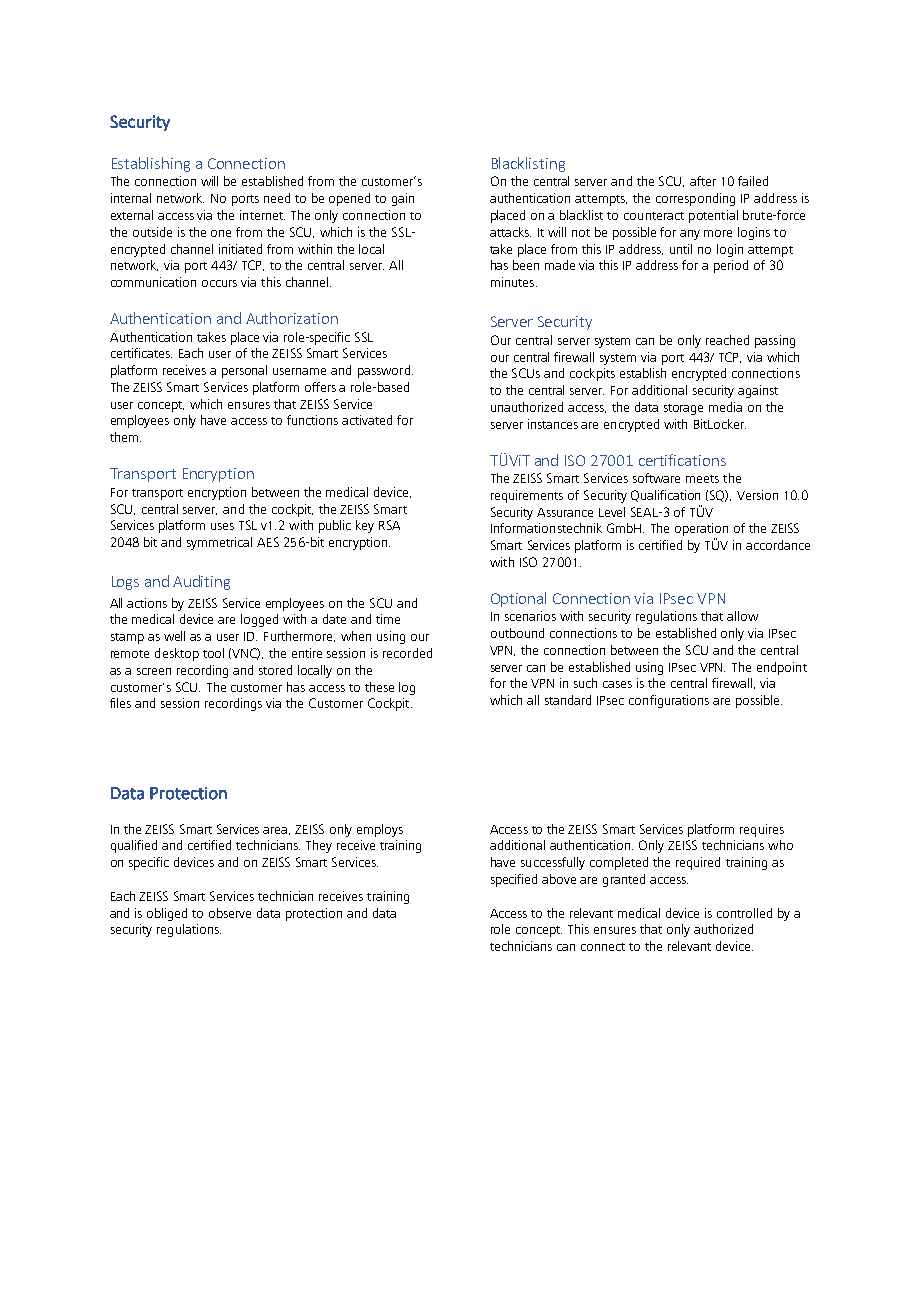 The width and height of the page is (924, 1308). I want to click on meets, so click(702, 479).
